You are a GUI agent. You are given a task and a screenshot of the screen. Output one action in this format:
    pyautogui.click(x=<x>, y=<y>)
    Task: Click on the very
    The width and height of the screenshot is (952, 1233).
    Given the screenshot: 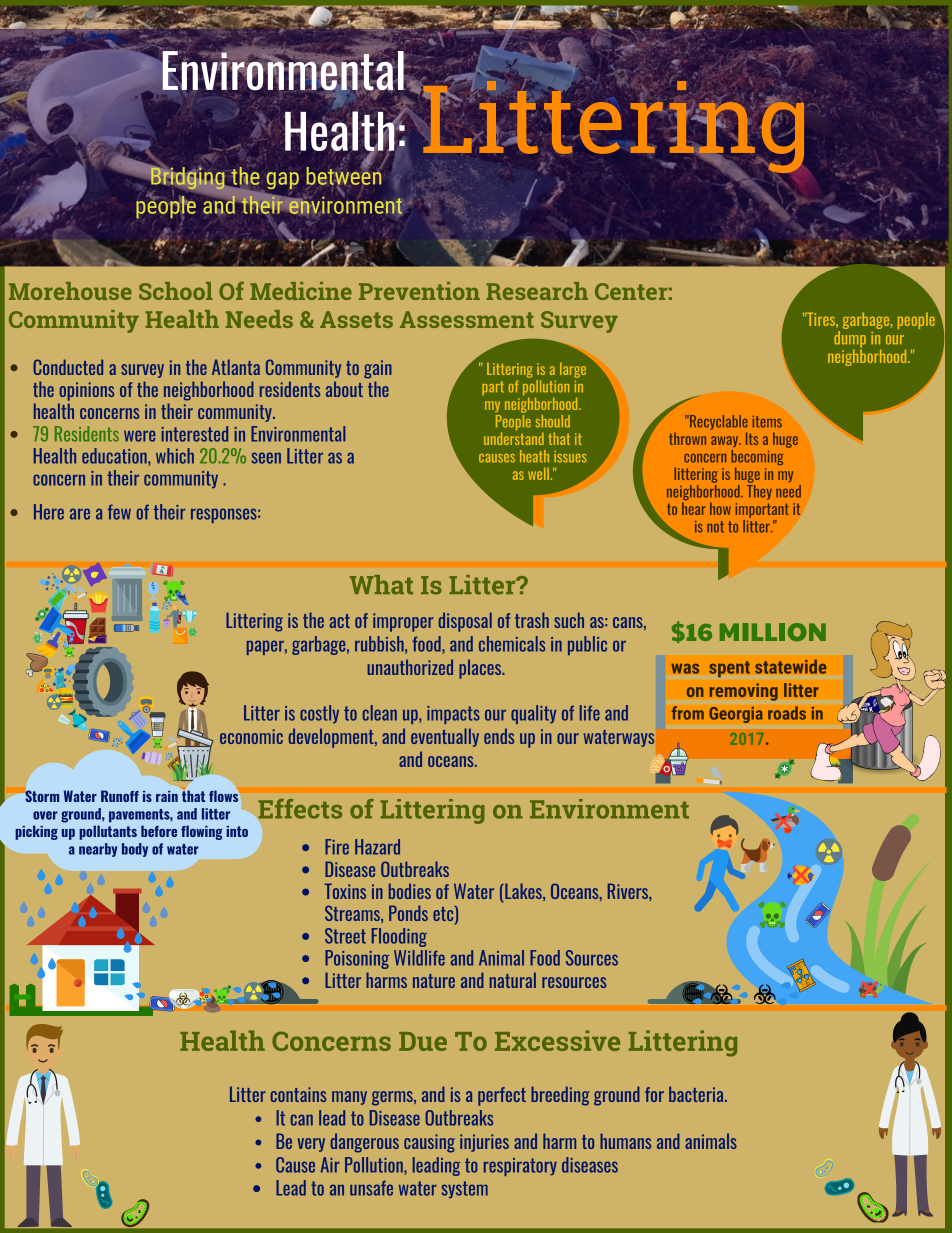 What is the action you would take?
    pyautogui.click(x=311, y=1145)
